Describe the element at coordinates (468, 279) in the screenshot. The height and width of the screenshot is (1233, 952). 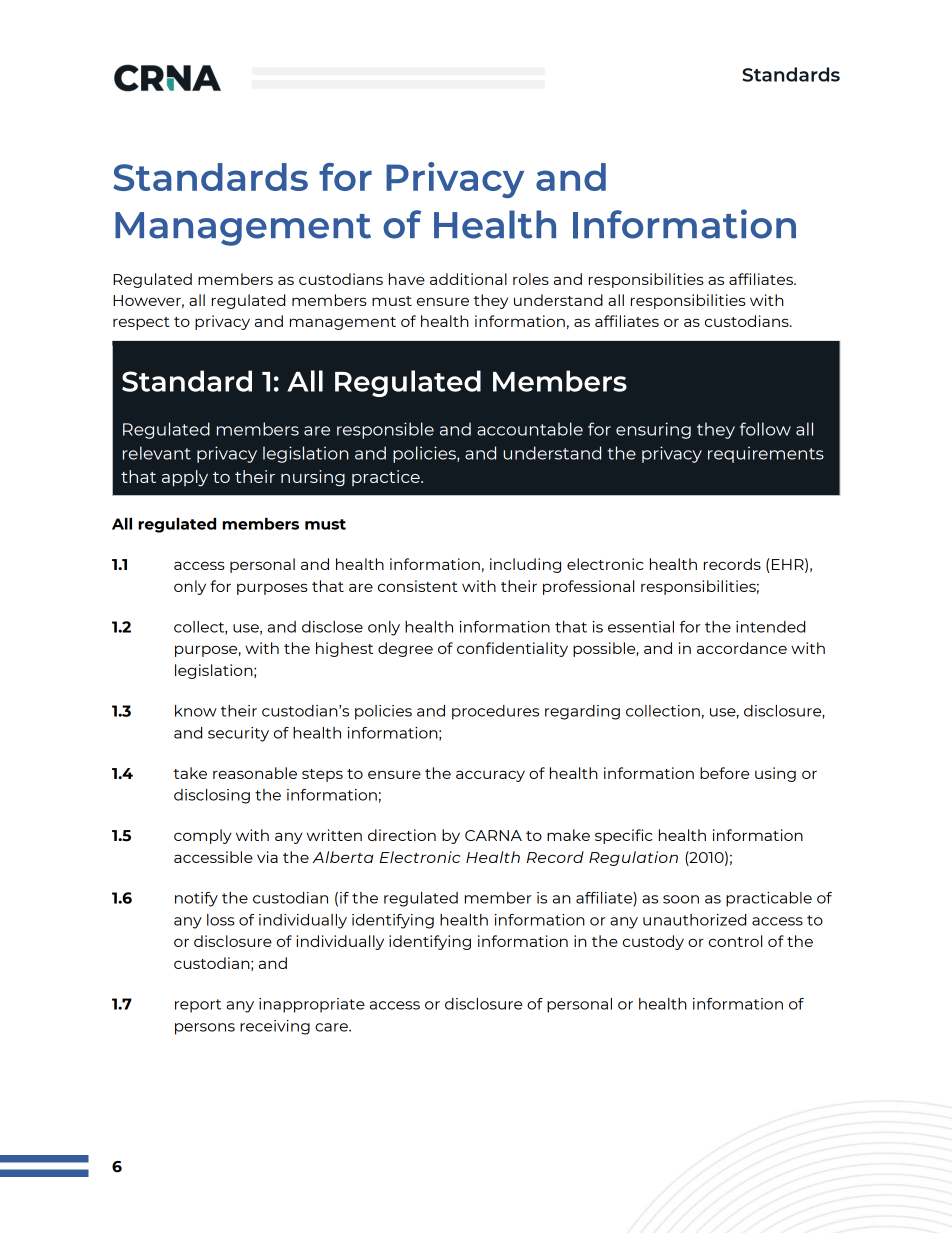
I see `additional` at that location.
